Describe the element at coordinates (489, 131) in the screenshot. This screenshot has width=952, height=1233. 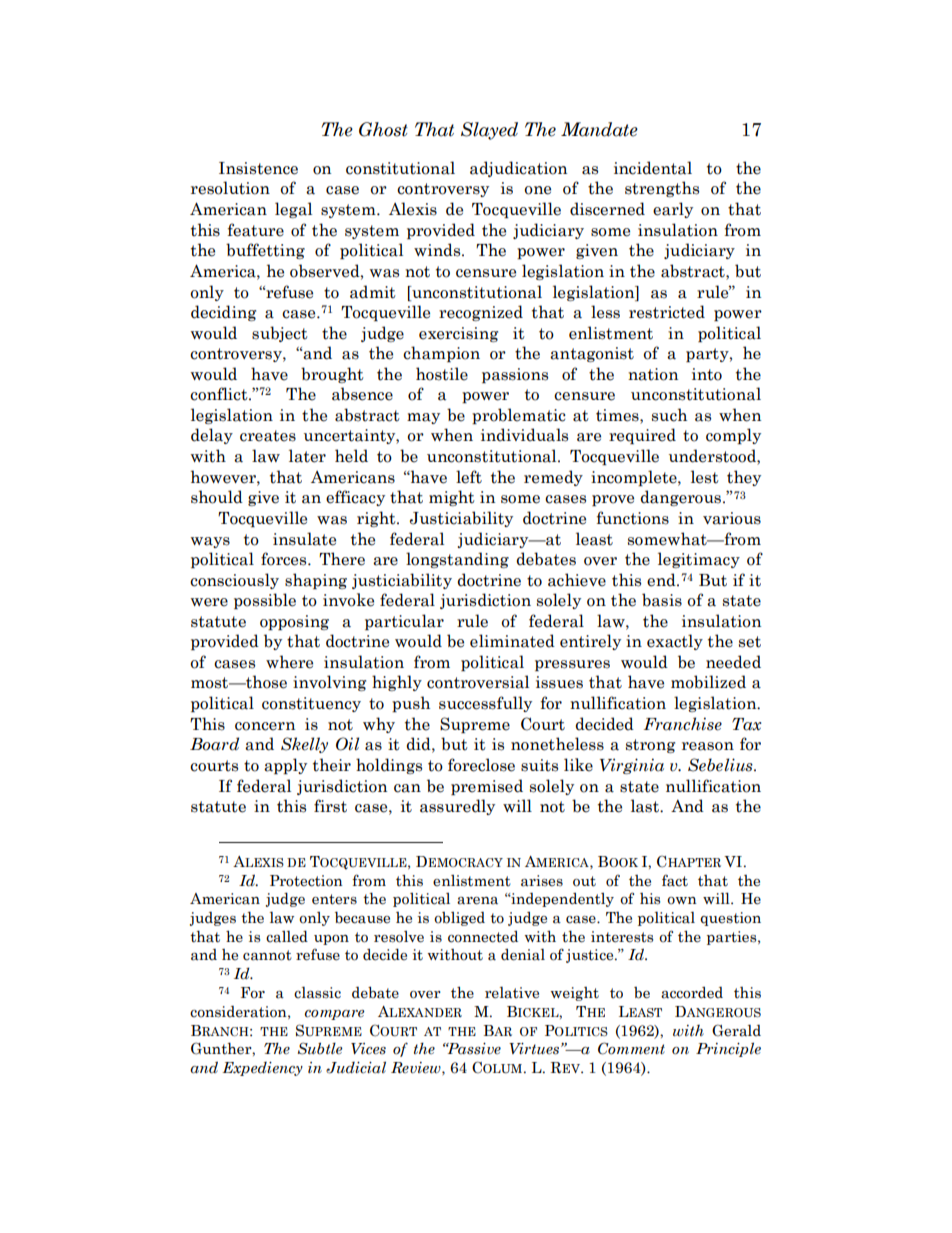
I see `Slayed` at that location.
